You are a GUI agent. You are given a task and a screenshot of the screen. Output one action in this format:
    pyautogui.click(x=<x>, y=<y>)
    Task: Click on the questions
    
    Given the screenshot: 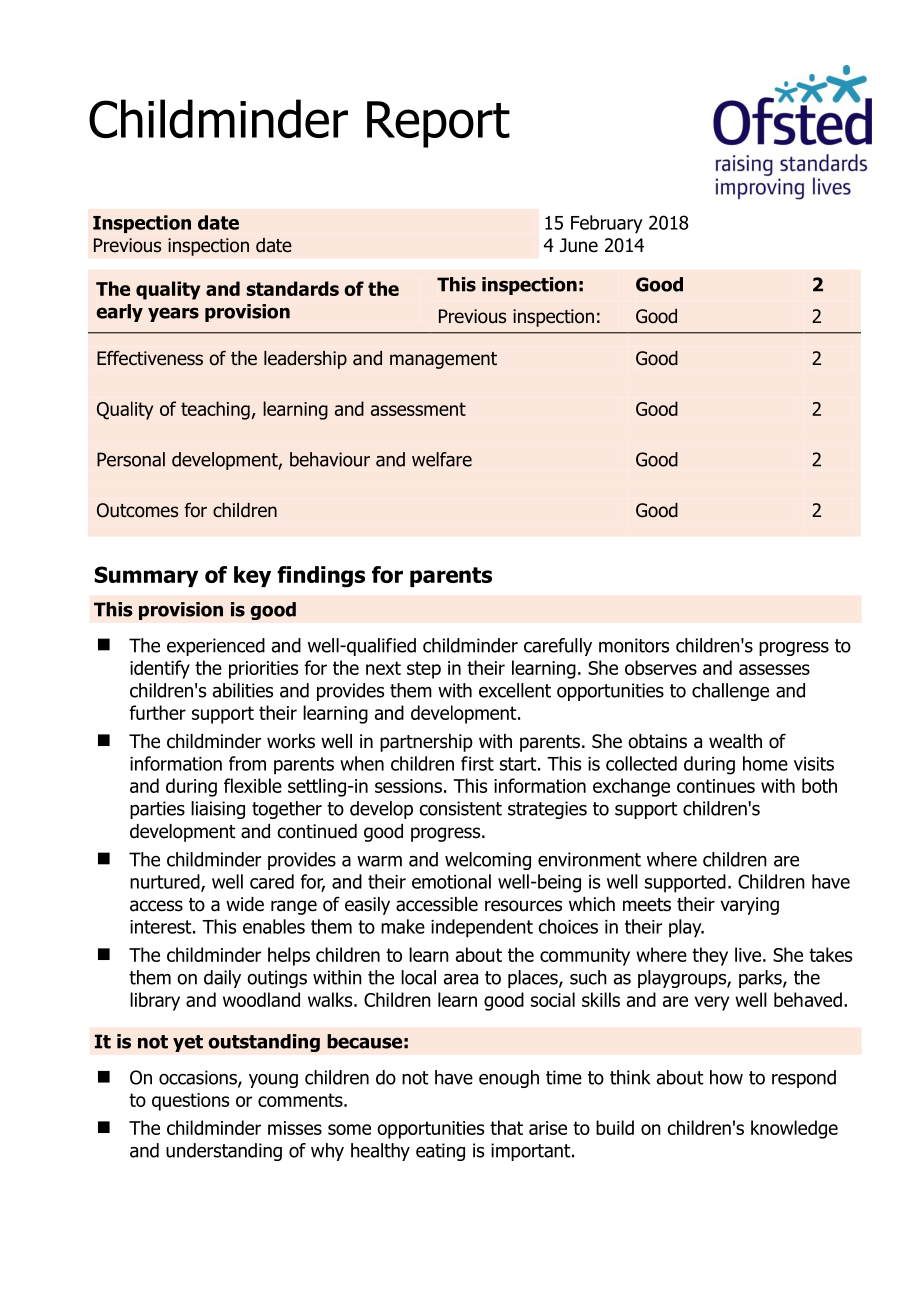 What is the action you would take?
    pyautogui.click(x=190, y=1102)
